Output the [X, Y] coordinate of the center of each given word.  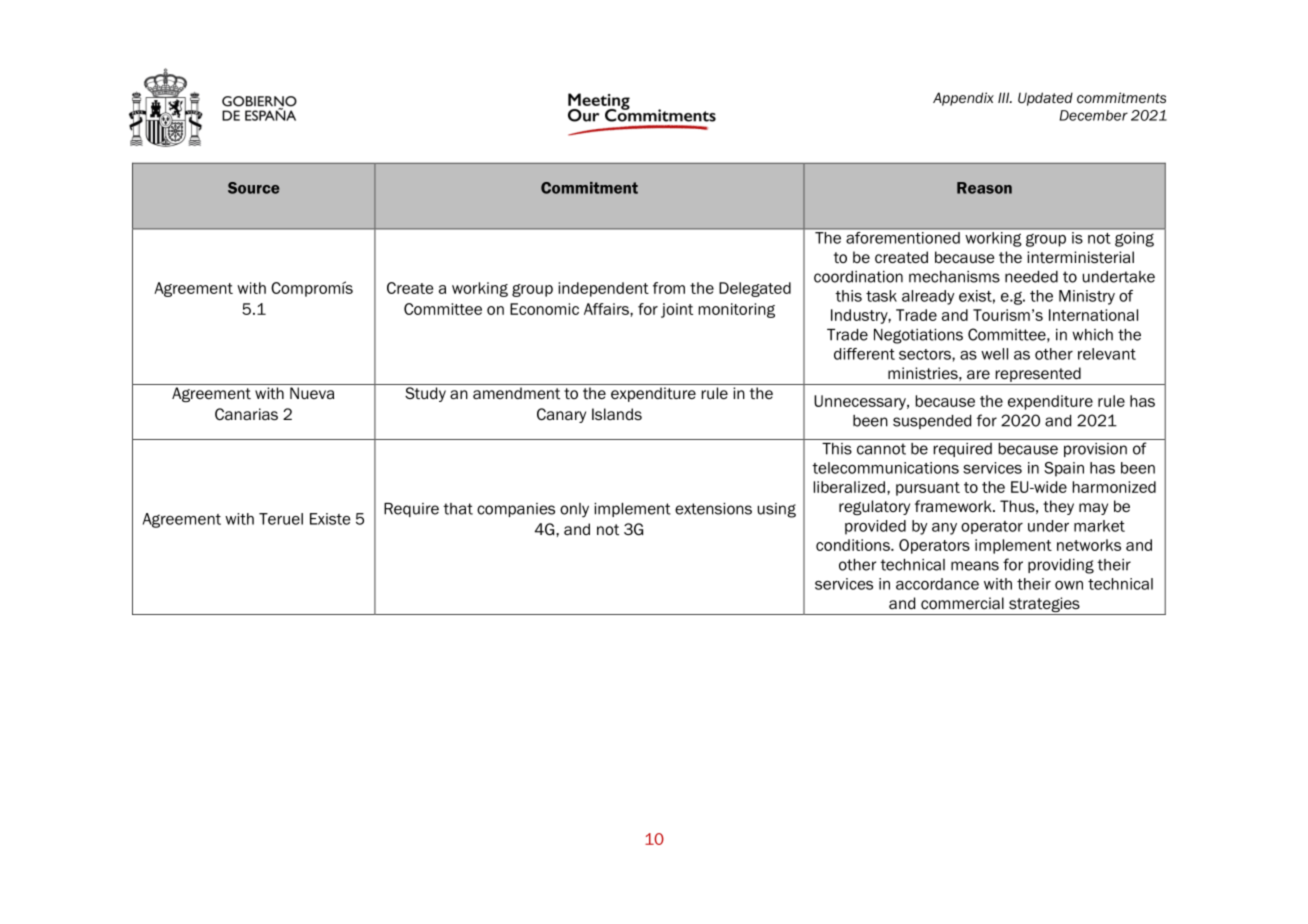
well [994, 354]
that [458, 509]
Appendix [963, 99]
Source [254, 188]
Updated [1045, 99]
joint [677, 310]
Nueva [312, 393]
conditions [854, 545]
